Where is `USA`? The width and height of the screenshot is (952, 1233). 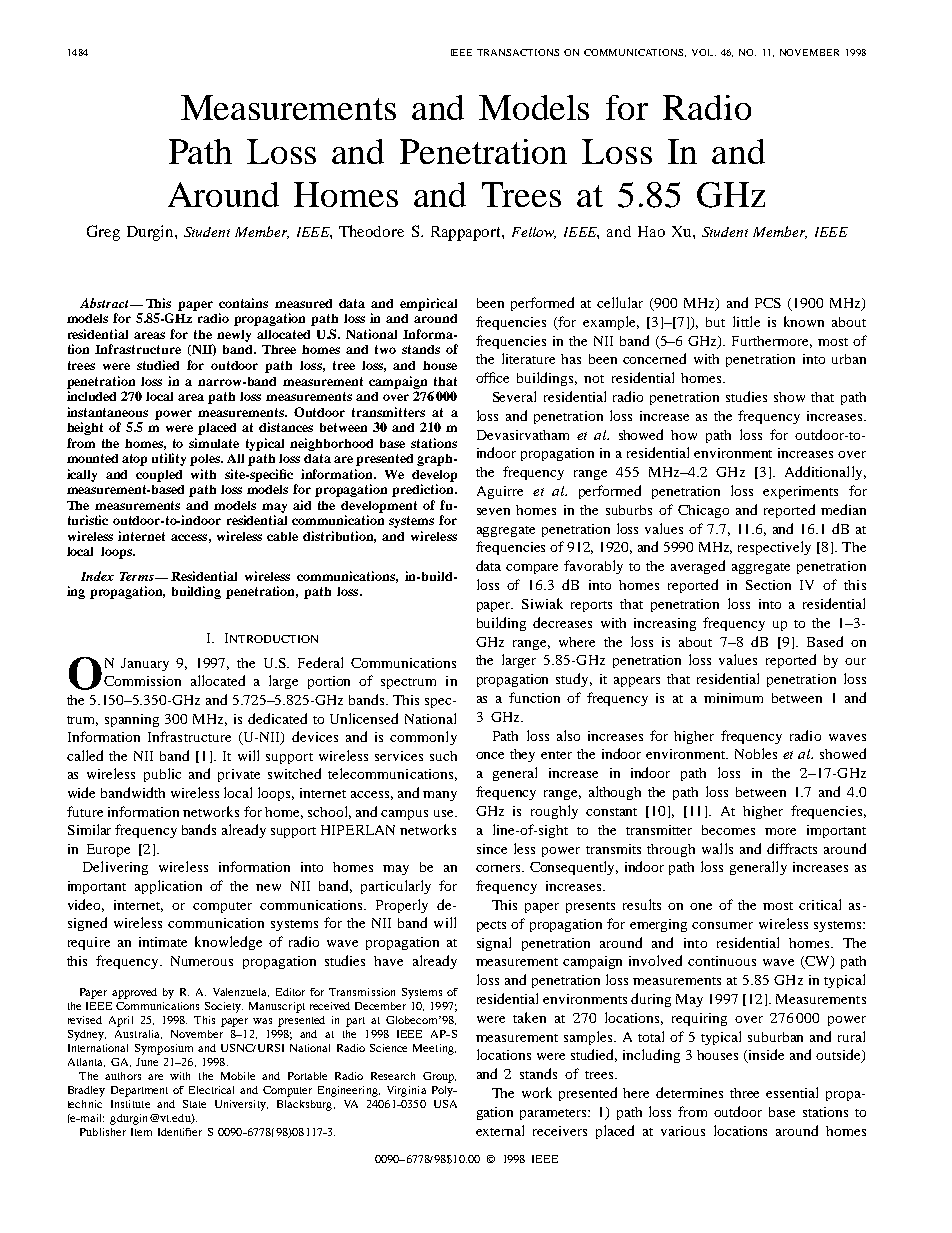 USA is located at coordinates (445, 1104).
